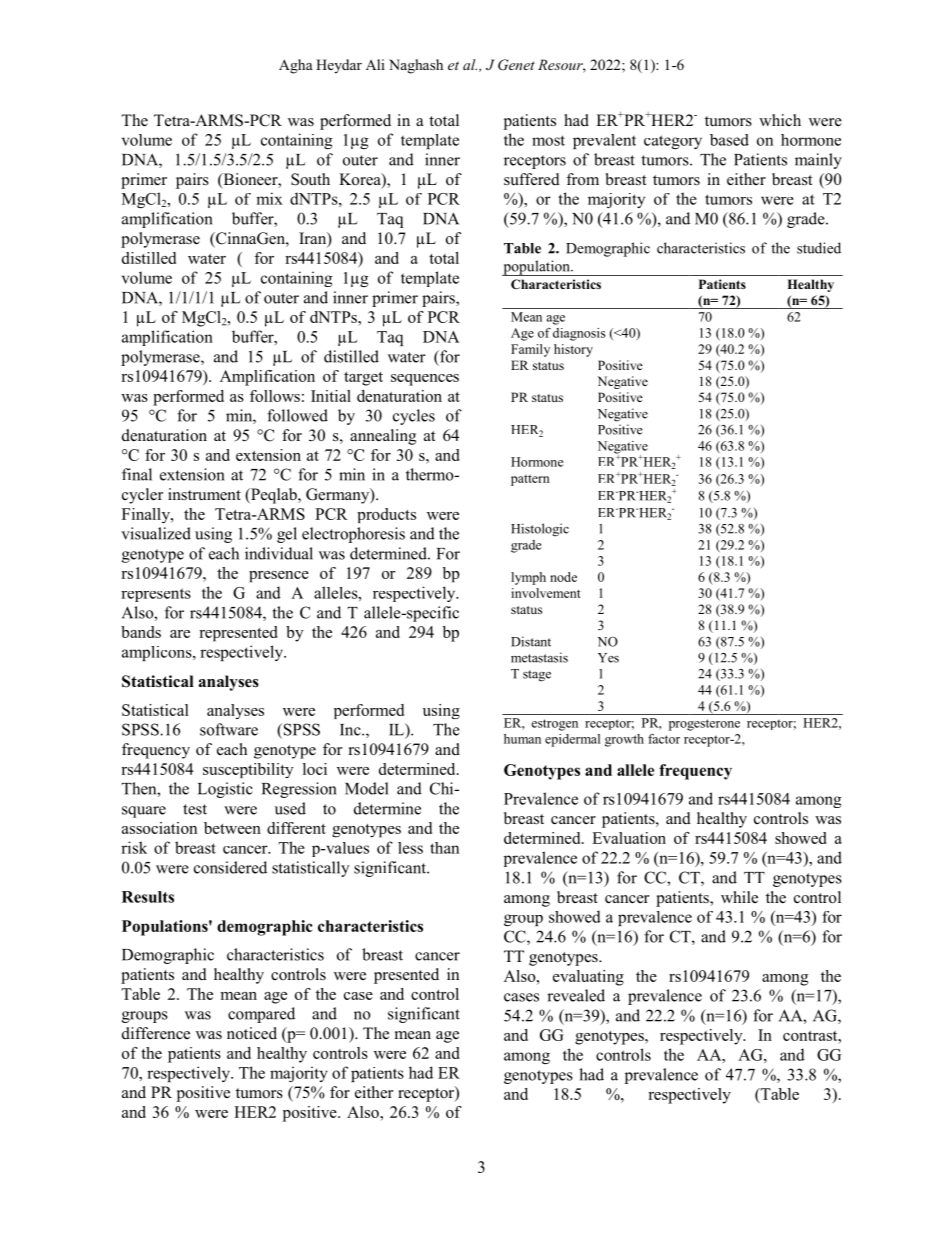  Describe the element at coordinates (516, 65) in the screenshot. I see `Genet` at that location.
